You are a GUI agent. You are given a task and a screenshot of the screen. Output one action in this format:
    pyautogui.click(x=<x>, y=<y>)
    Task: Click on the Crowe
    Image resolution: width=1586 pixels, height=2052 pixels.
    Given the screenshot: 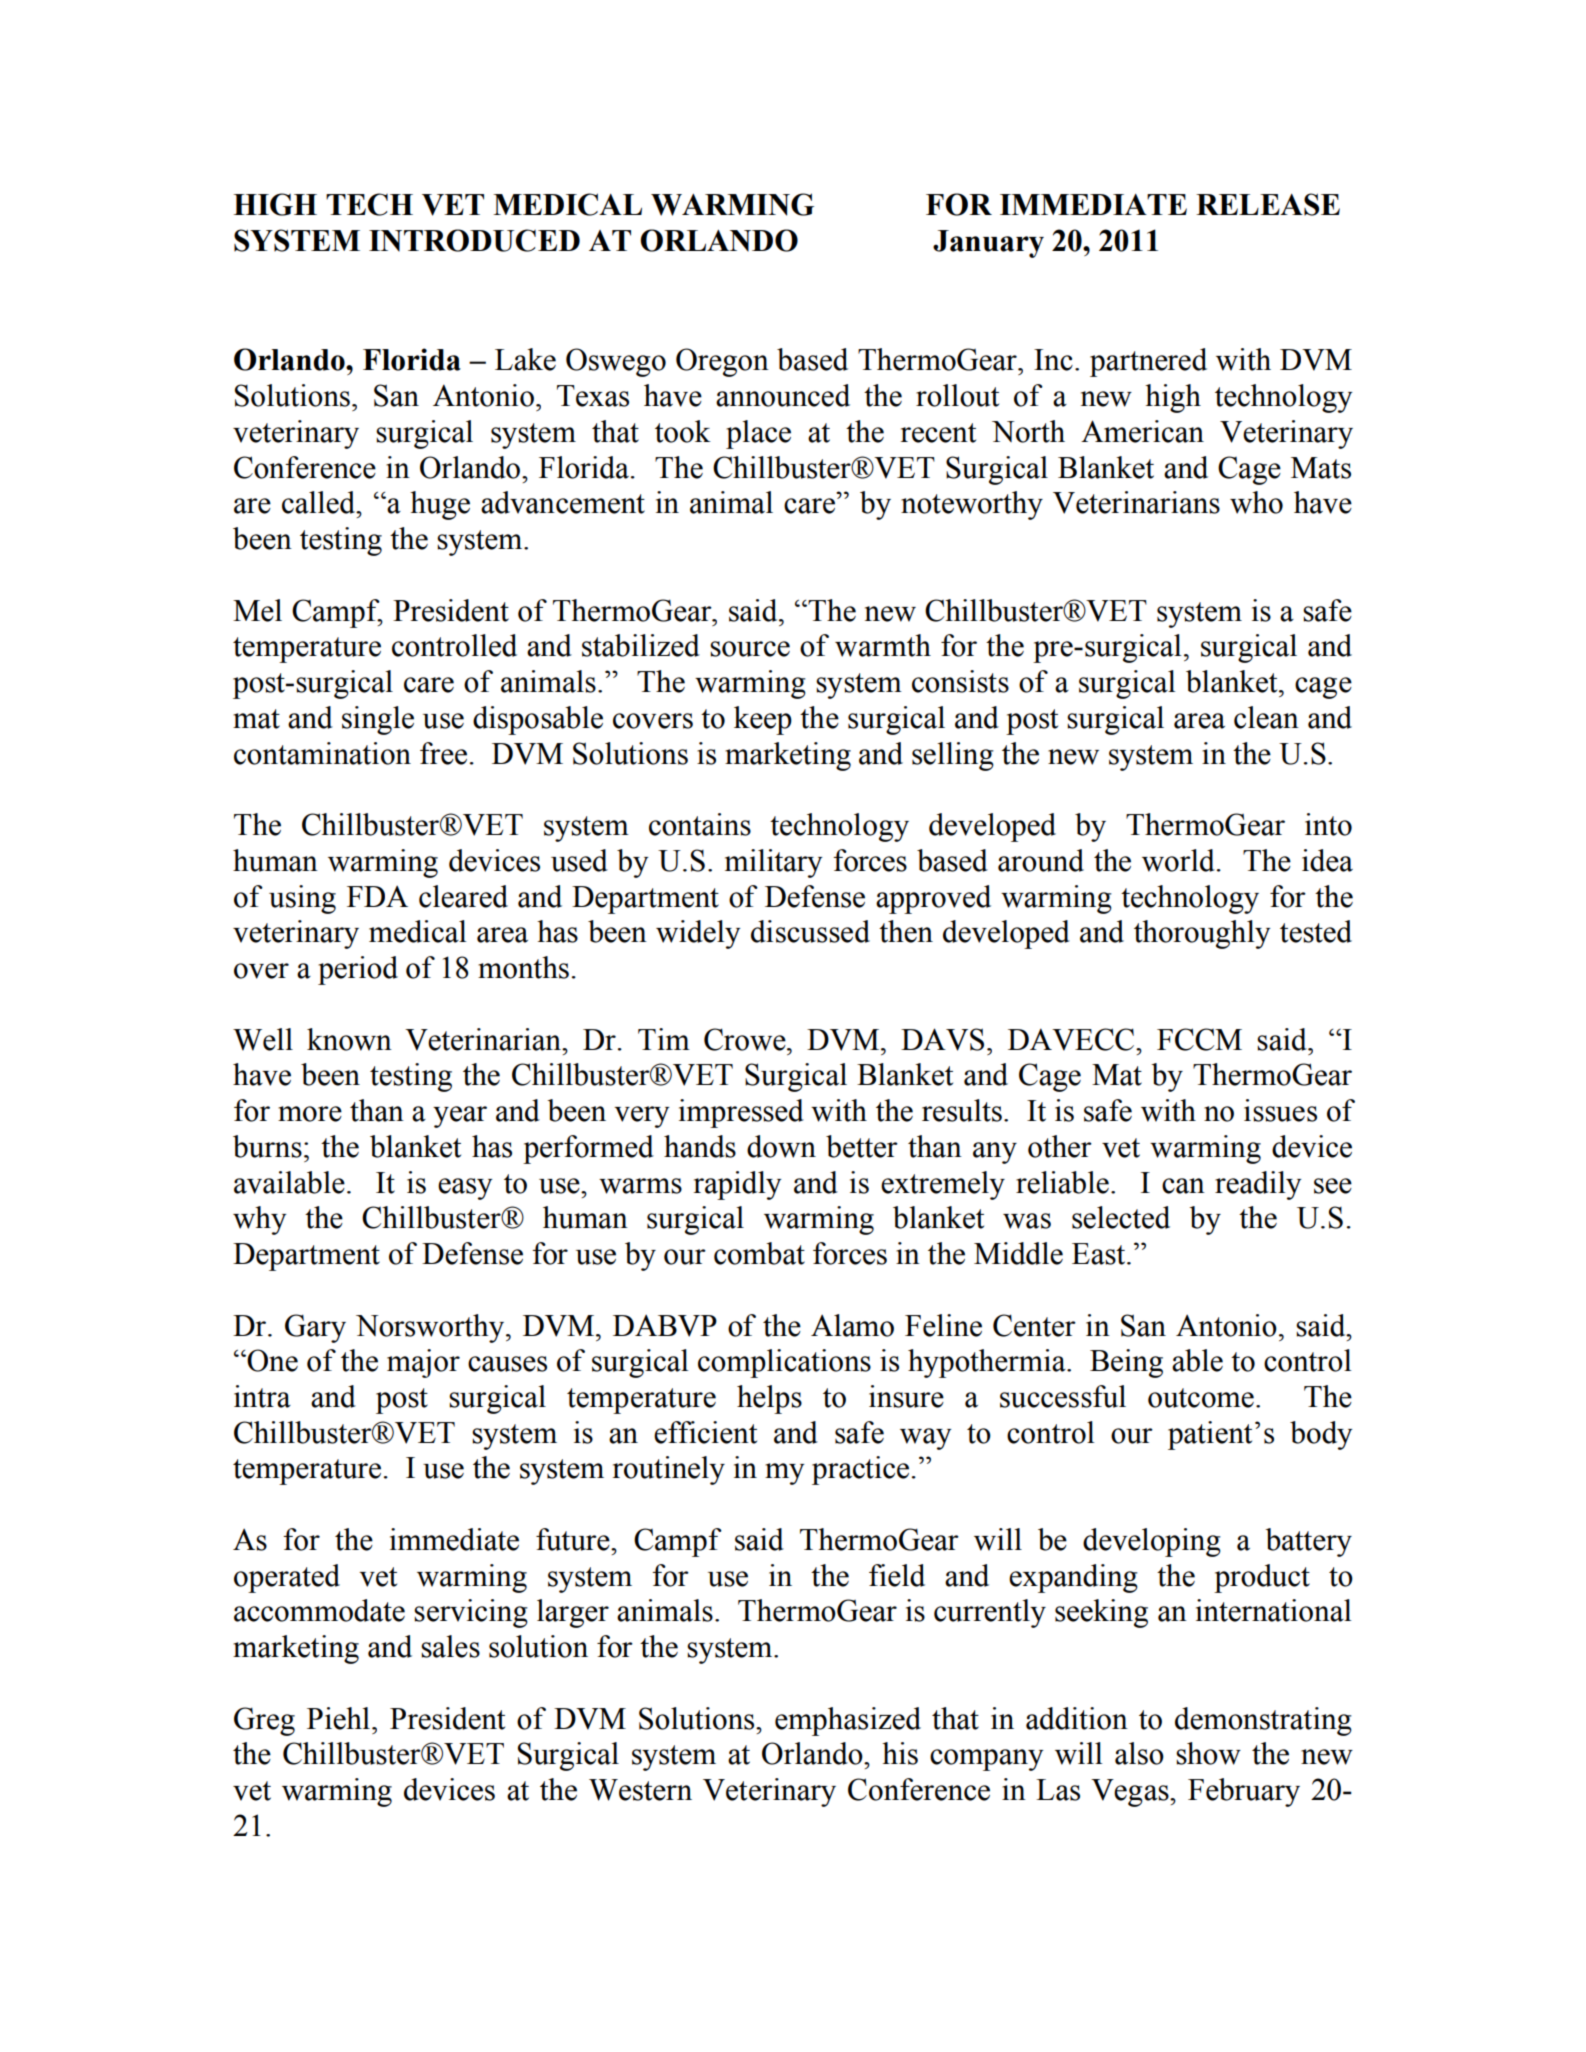 What is the action you would take?
    pyautogui.click(x=746, y=1039)
